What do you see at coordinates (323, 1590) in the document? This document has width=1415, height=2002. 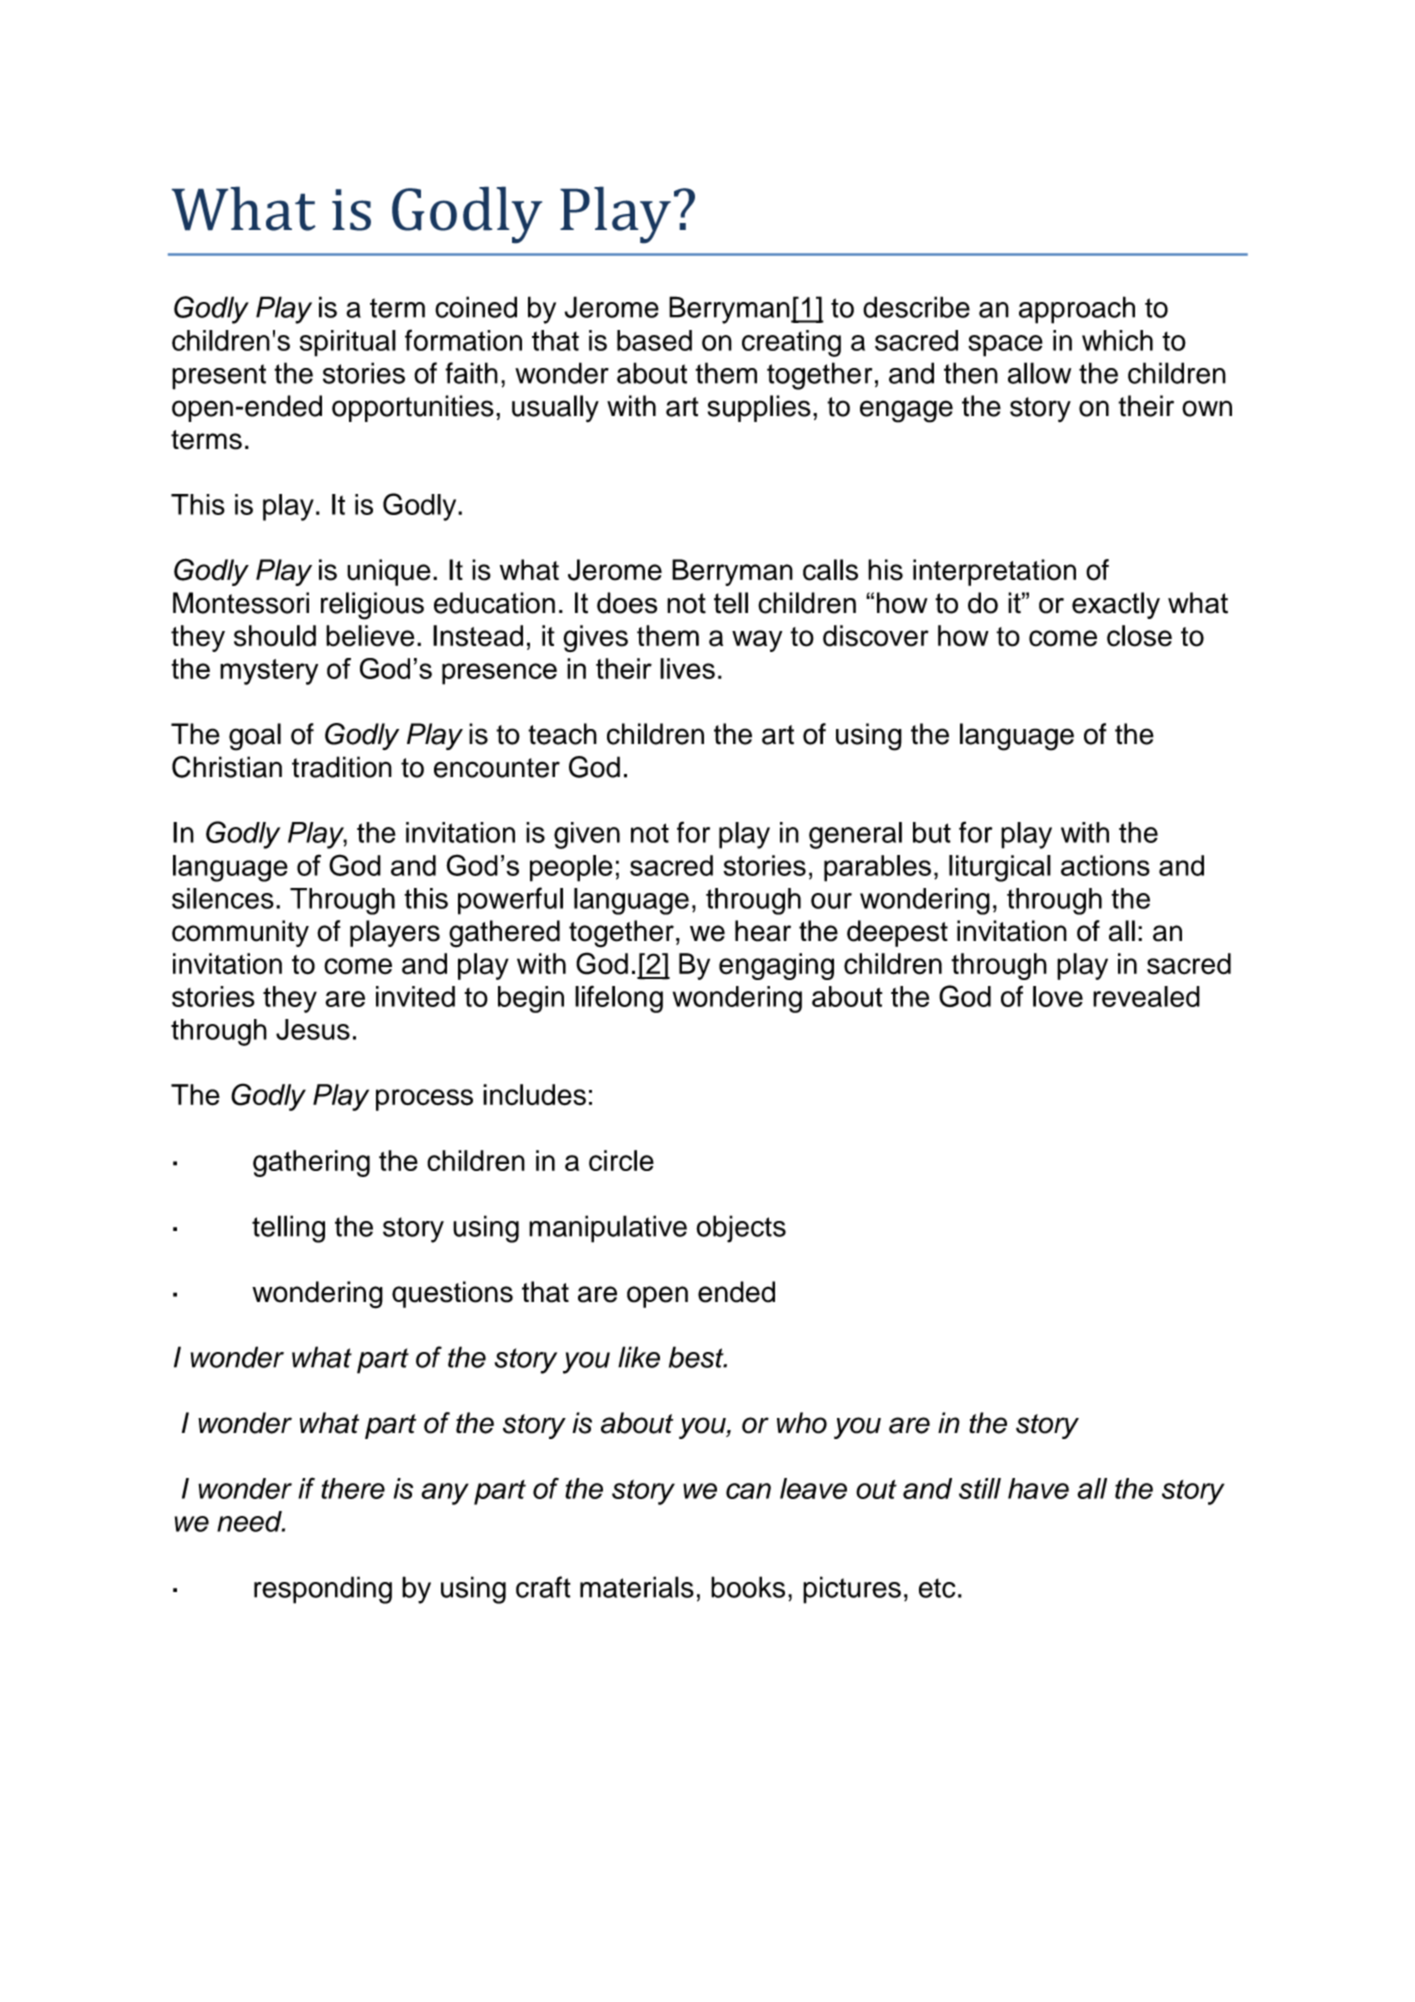 I see `responding` at bounding box center [323, 1590].
